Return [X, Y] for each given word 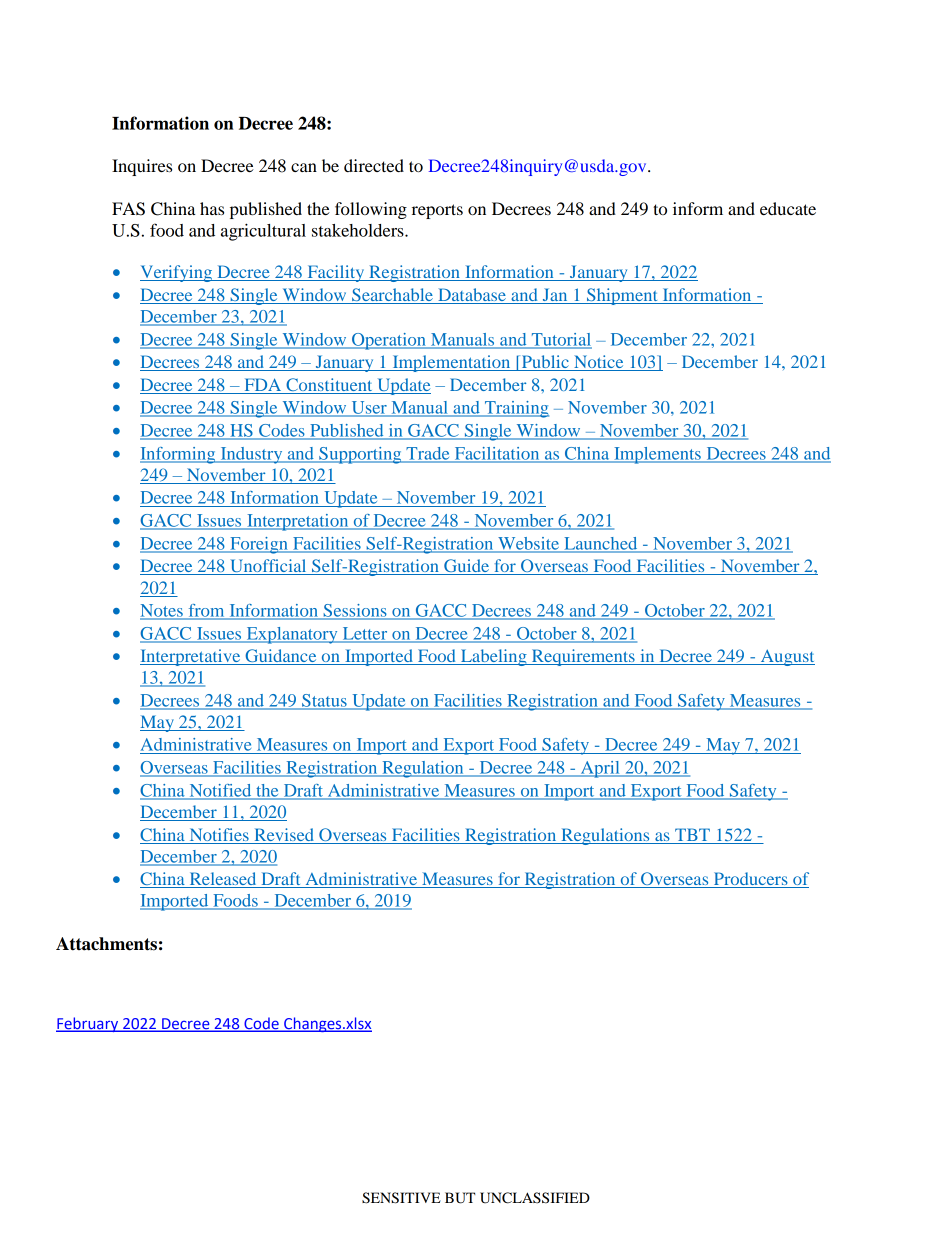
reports [437, 211]
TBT [692, 834]
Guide [466, 567]
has [212, 208]
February [88, 1024]
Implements [657, 455]
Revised [284, 836]
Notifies [219, 834]
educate [788, 208]
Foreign [259, 545]
